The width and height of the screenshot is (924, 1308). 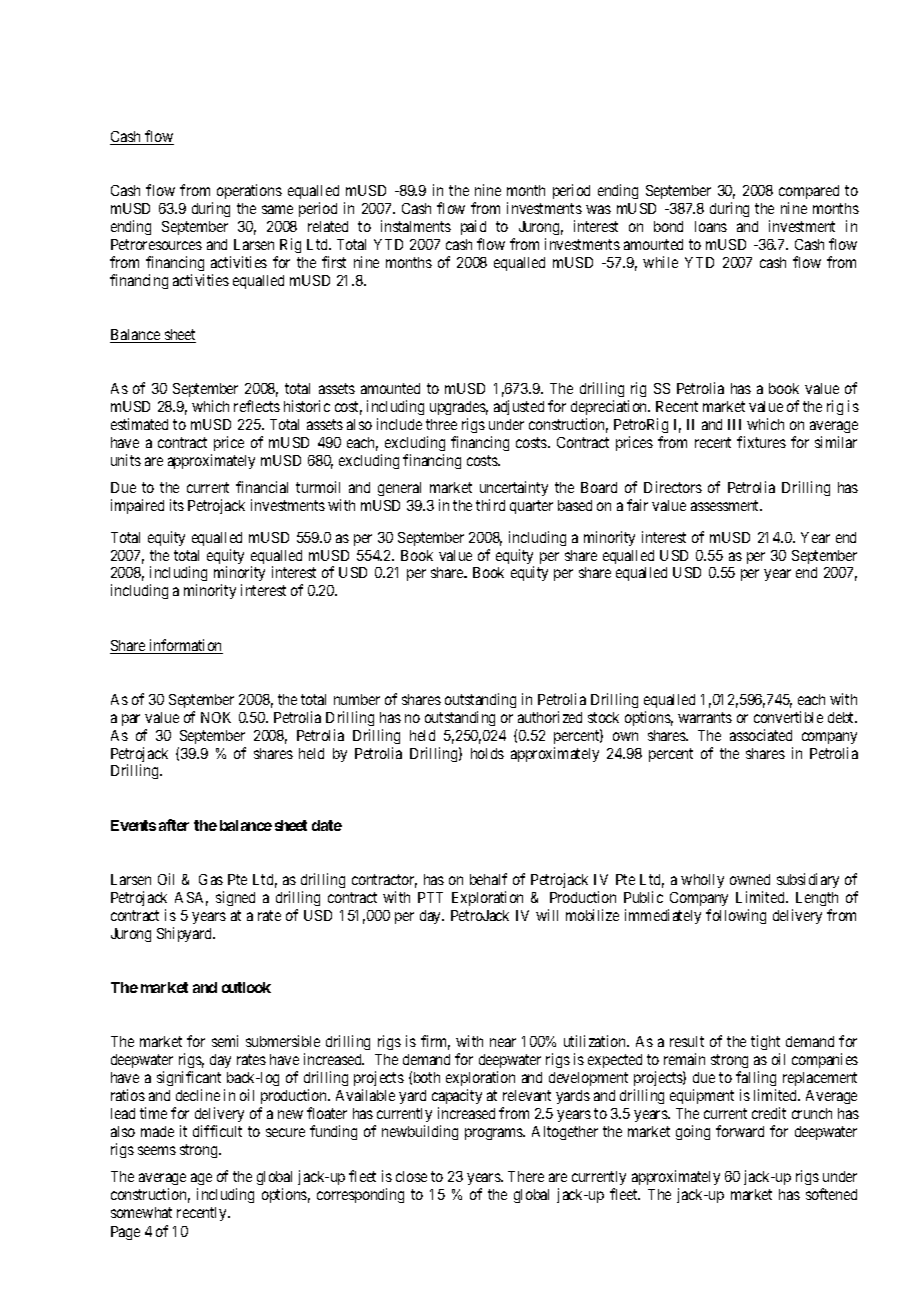 I want to click on loans, so click(x=711, y=226).
